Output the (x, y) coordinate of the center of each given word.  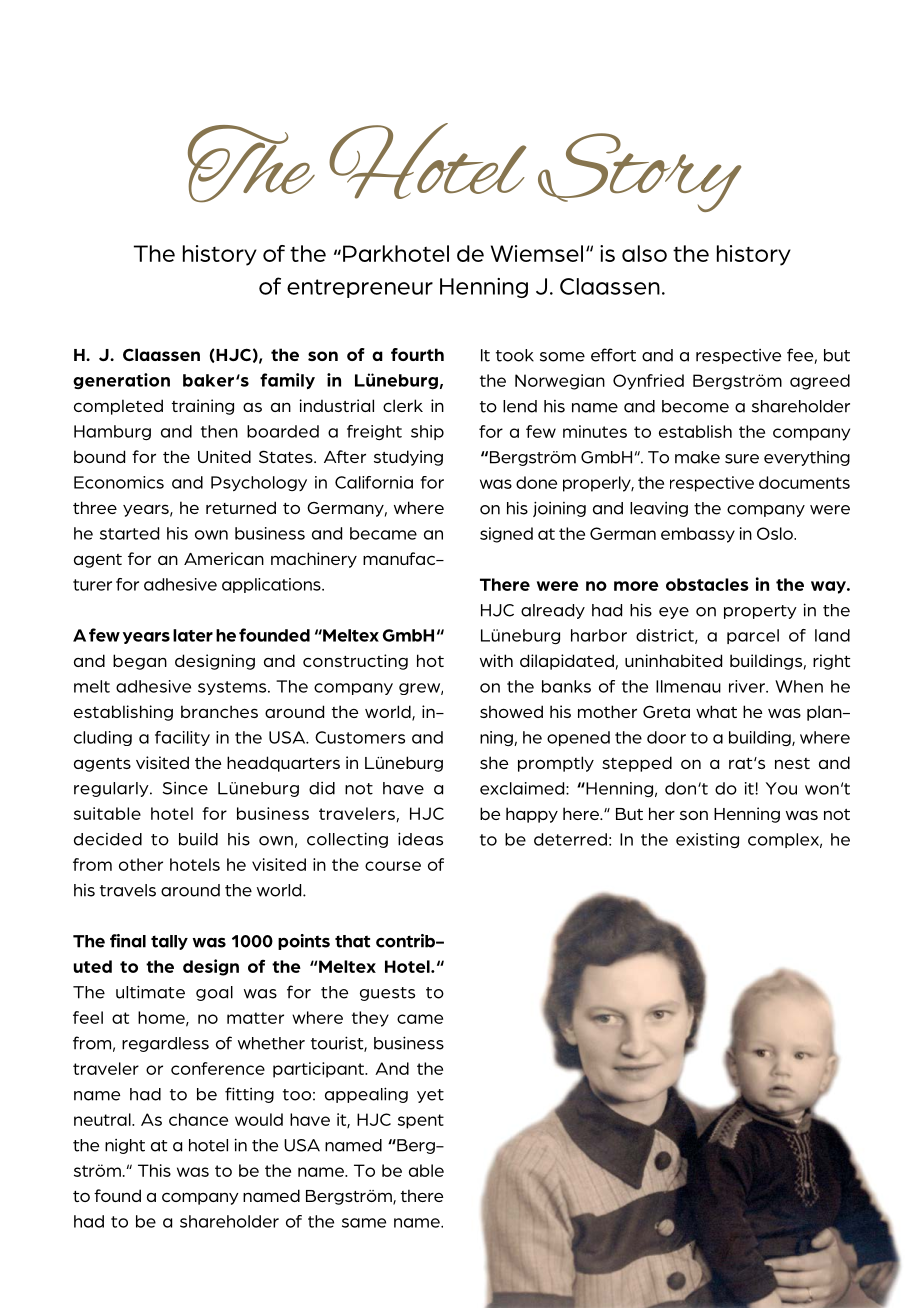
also (644, 253)
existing (707, 841)
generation (121, 381)
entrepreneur (360, 288)
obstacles (707, 584)
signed (506, 535)
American (224, 558)
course (393, 866)
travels (128, 890)
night (125, 1146)
